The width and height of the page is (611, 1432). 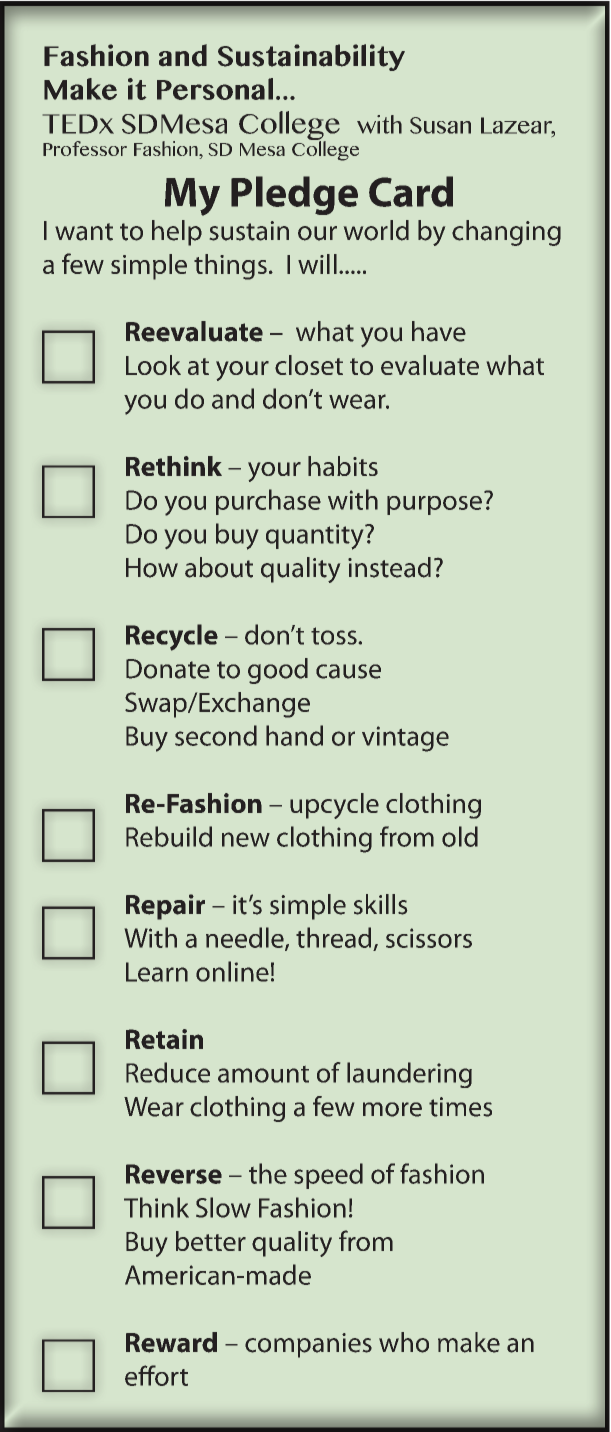 What do you see at coordinates (156, 1375) in the page?
I see `effort` at bounding box center [156, 1375].
